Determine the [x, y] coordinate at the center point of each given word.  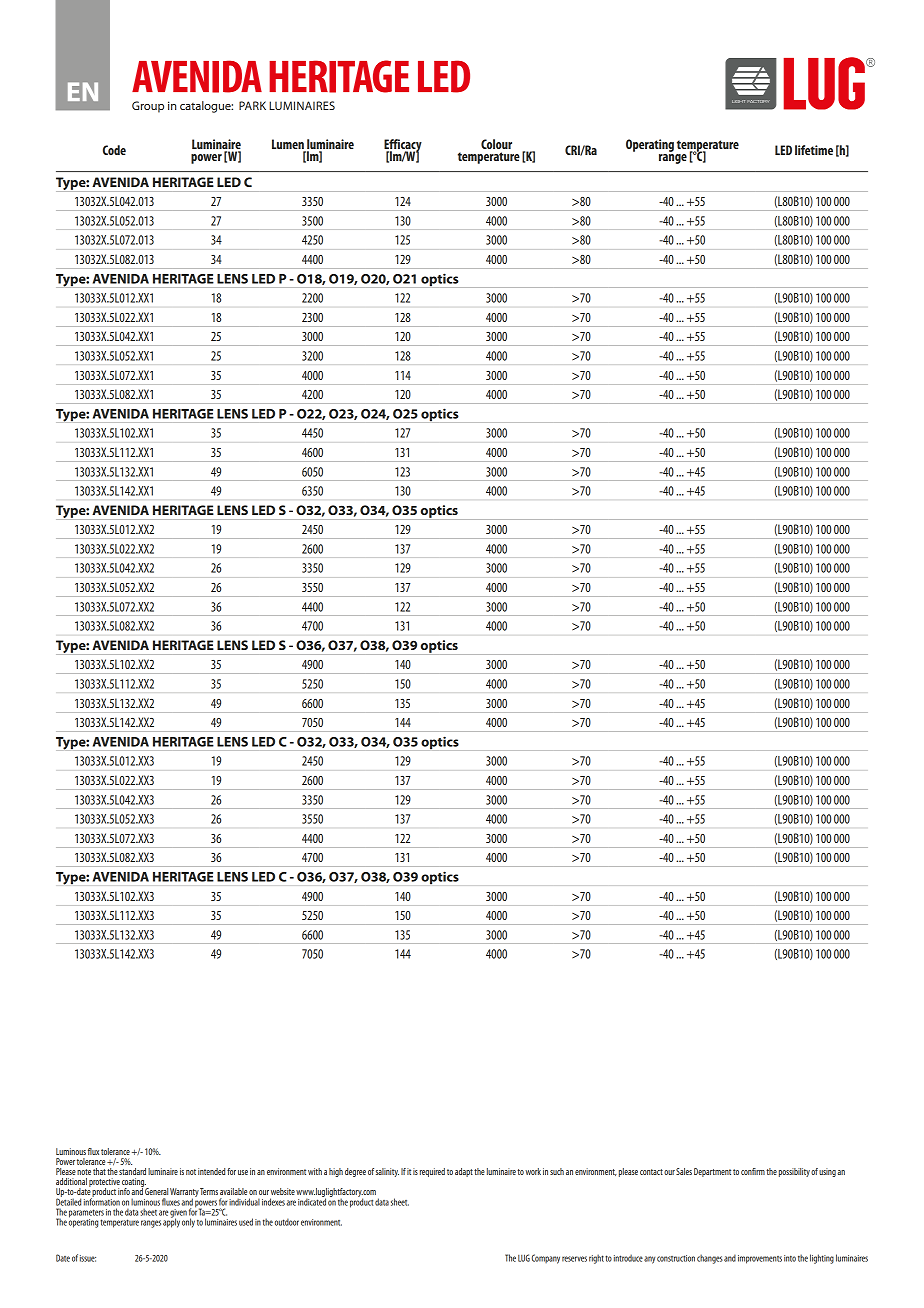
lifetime [814, 150]
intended [211, 1171]
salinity [387, 1172]
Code [114, 150]
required [432, 1172]
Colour [496, 144]
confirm [753, 1171]
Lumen [288, 144]
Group [148, 107]
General [156, 1191]
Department [712, 1172]
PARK [252, 105]
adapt [464, 1172]
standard [132, 1171]
